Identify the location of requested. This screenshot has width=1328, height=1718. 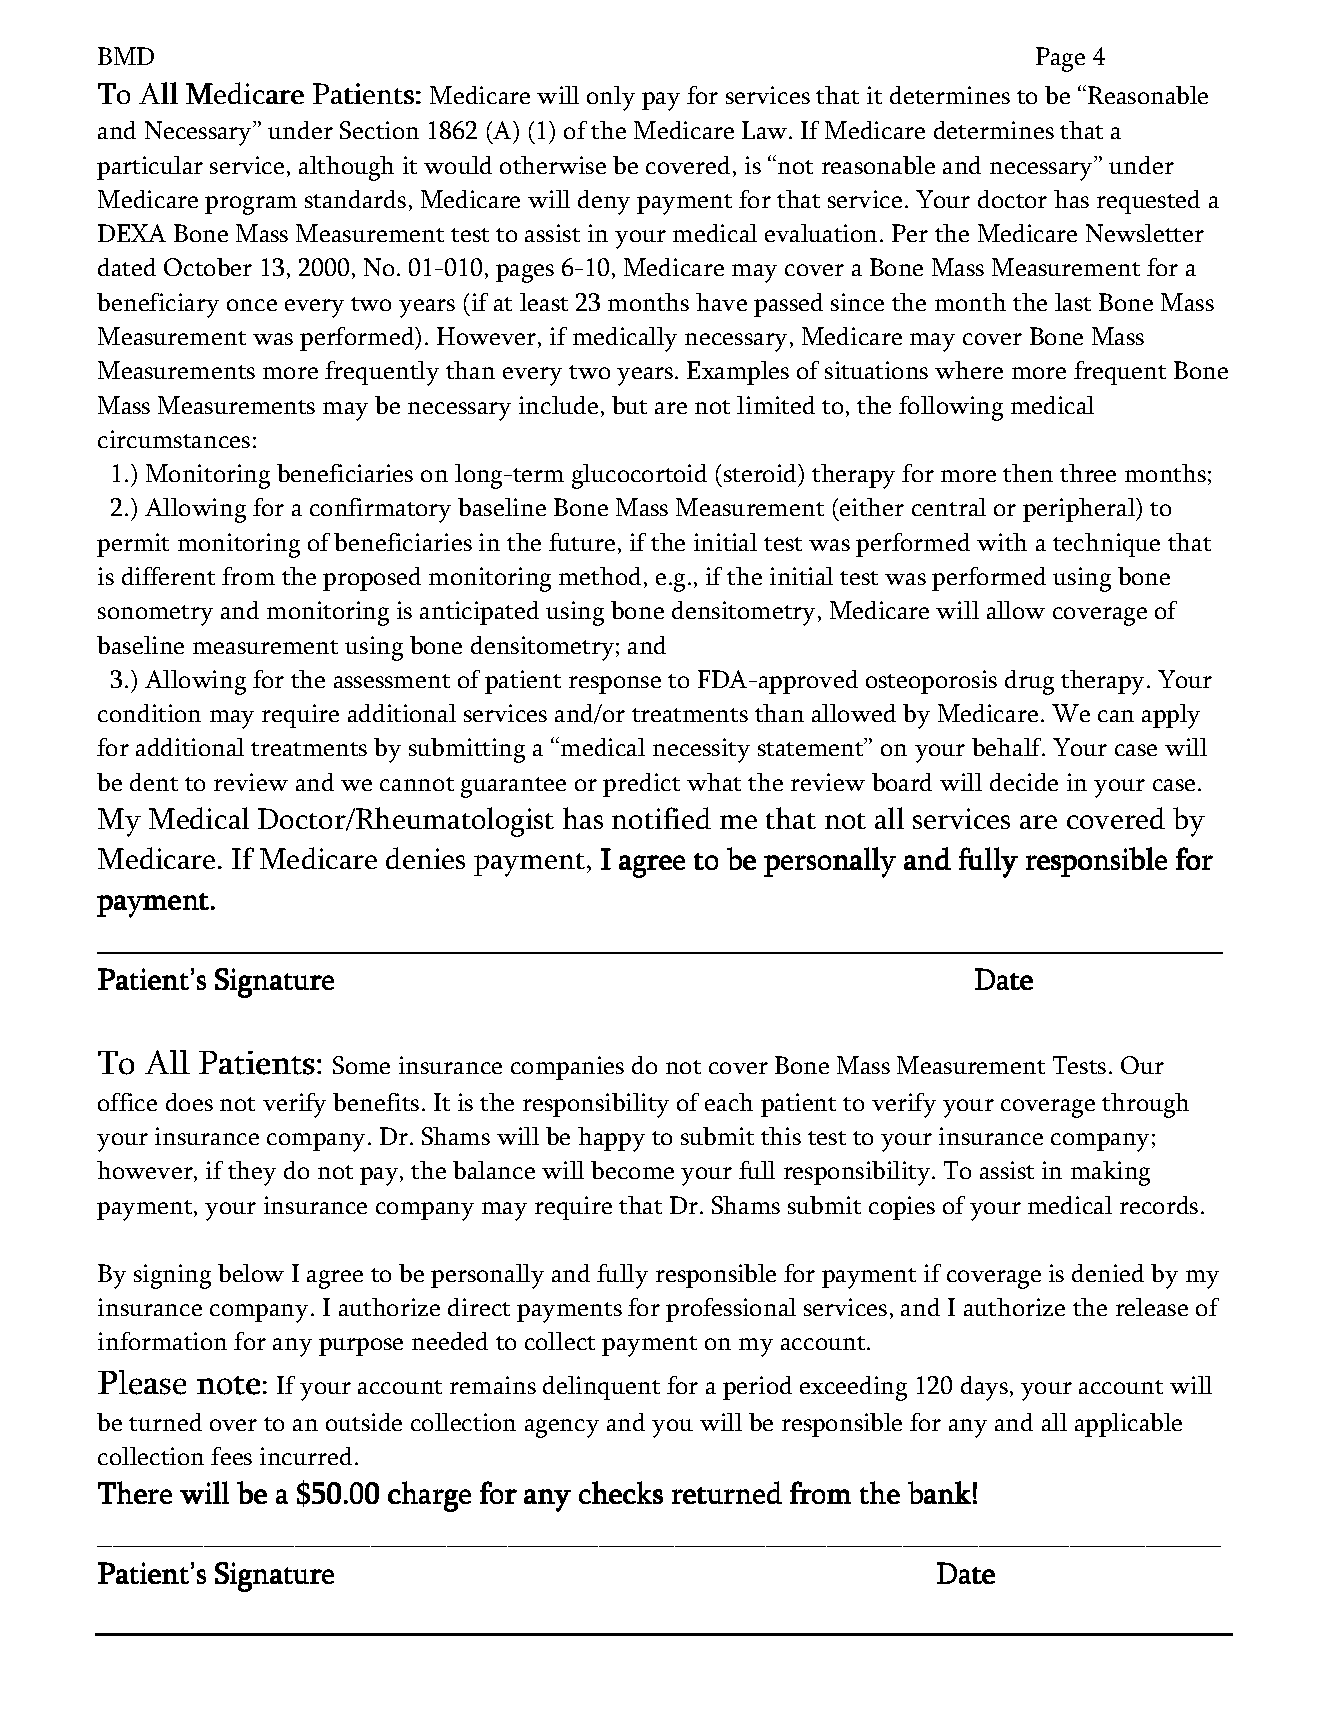
(1148, 202).
